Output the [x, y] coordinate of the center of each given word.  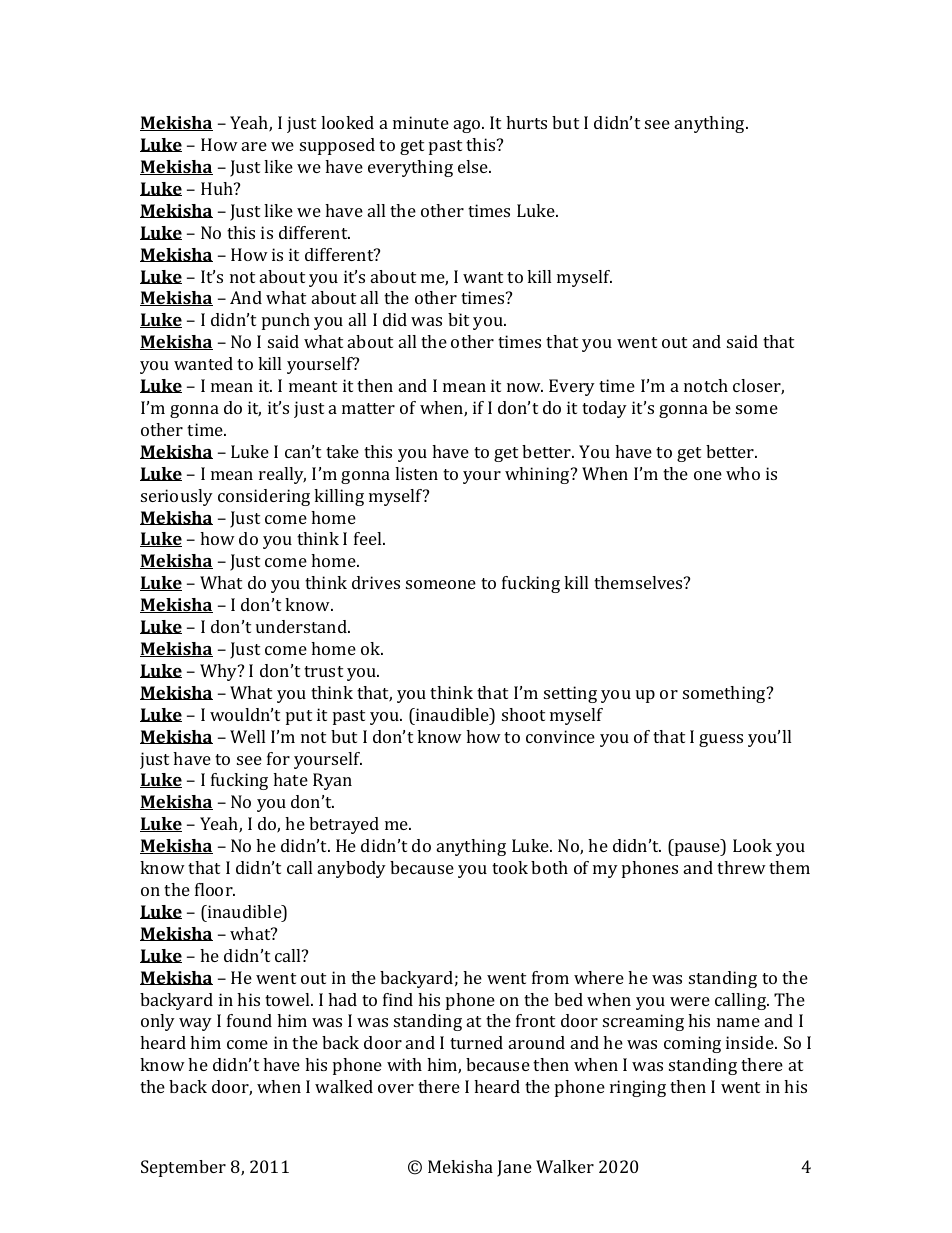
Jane [514, 1168]
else [474, 166]
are [254, 146]
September [183, 1168]
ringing [638, 1088]
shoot [523, 714]
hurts [526, 122]
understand [302, 626]
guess [721, 740]
